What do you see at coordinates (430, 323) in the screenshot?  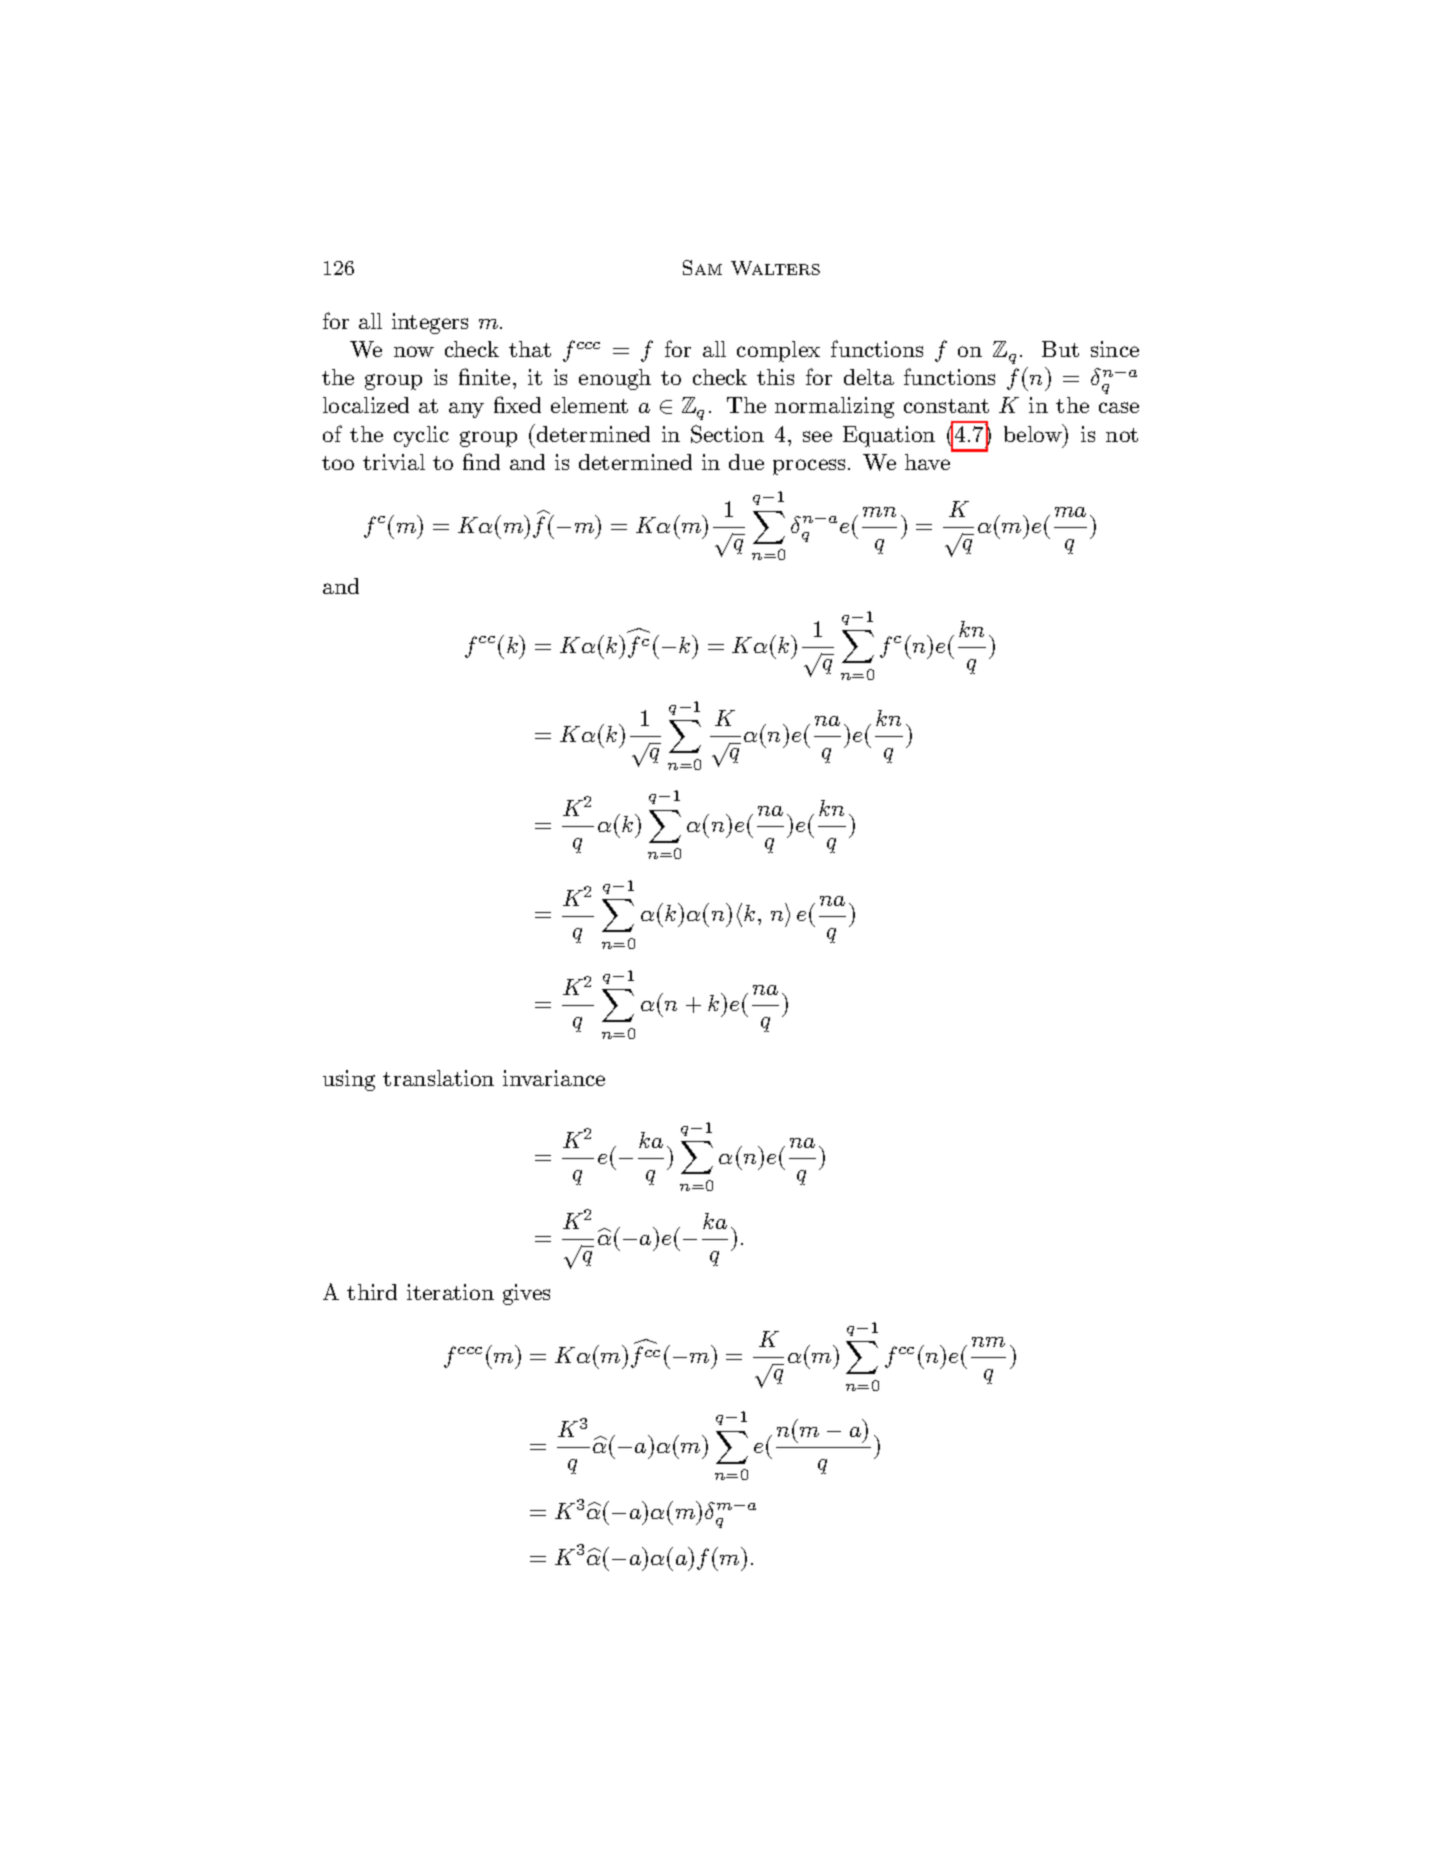 I see `integers` at bounding box center [430, 323].
